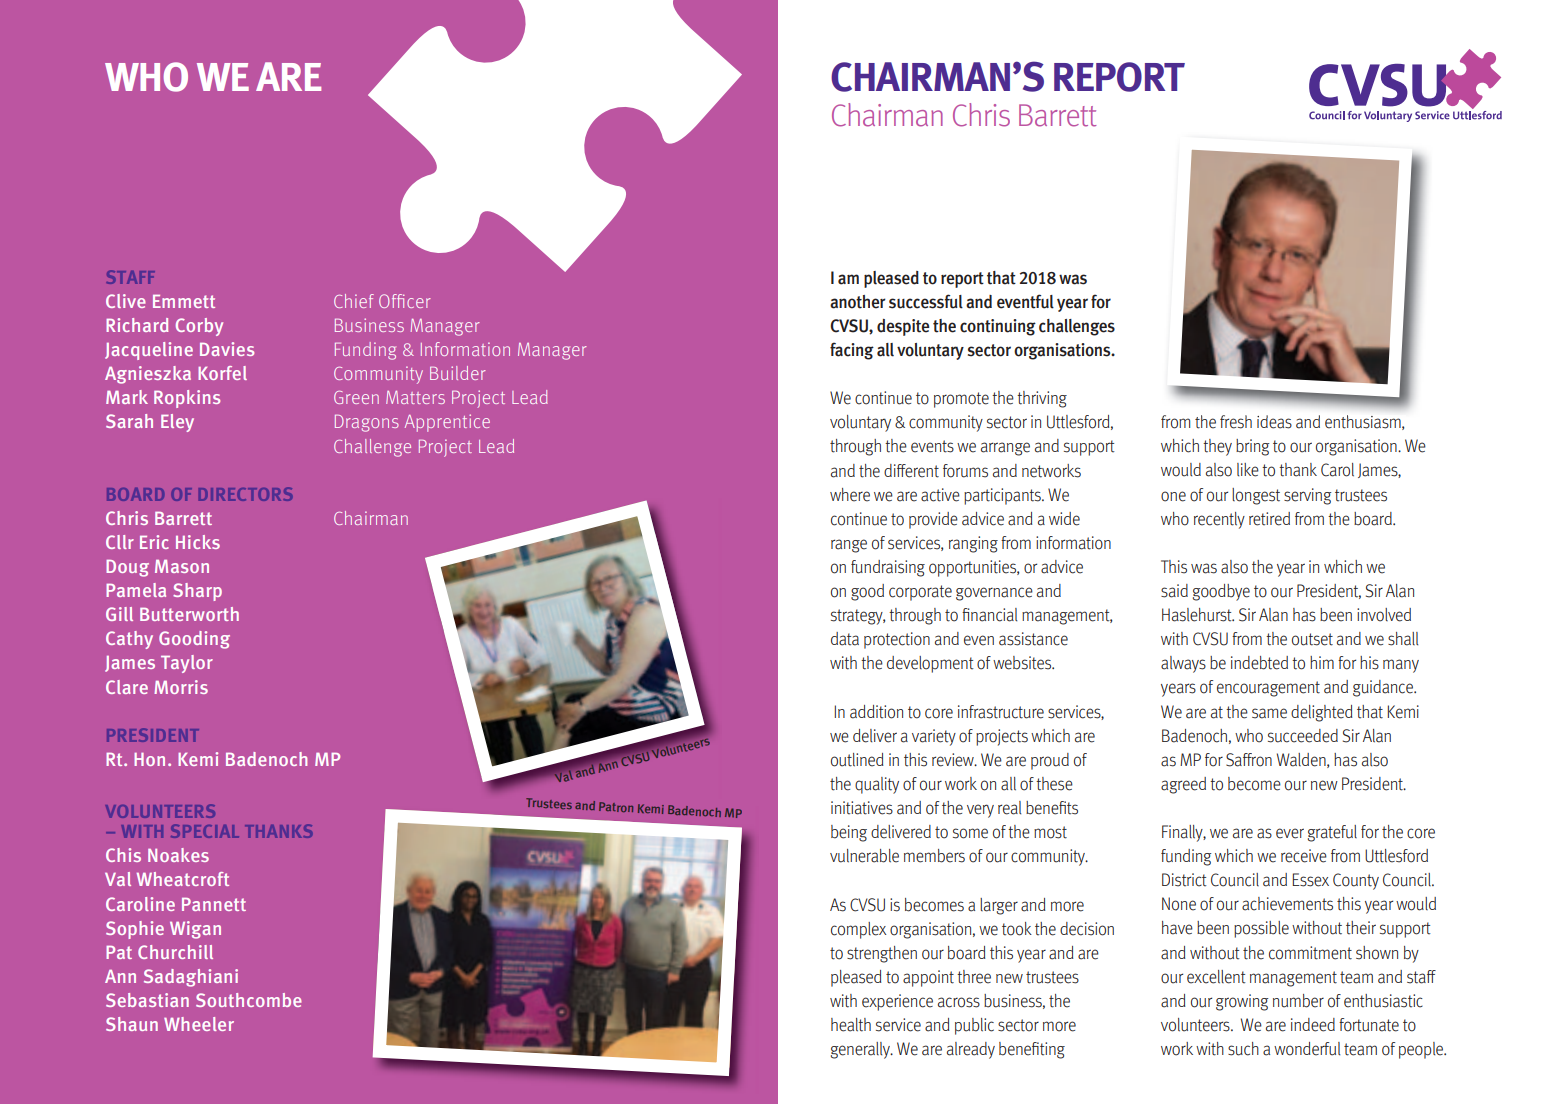  I want to click on continuing, so click(998, 327).
